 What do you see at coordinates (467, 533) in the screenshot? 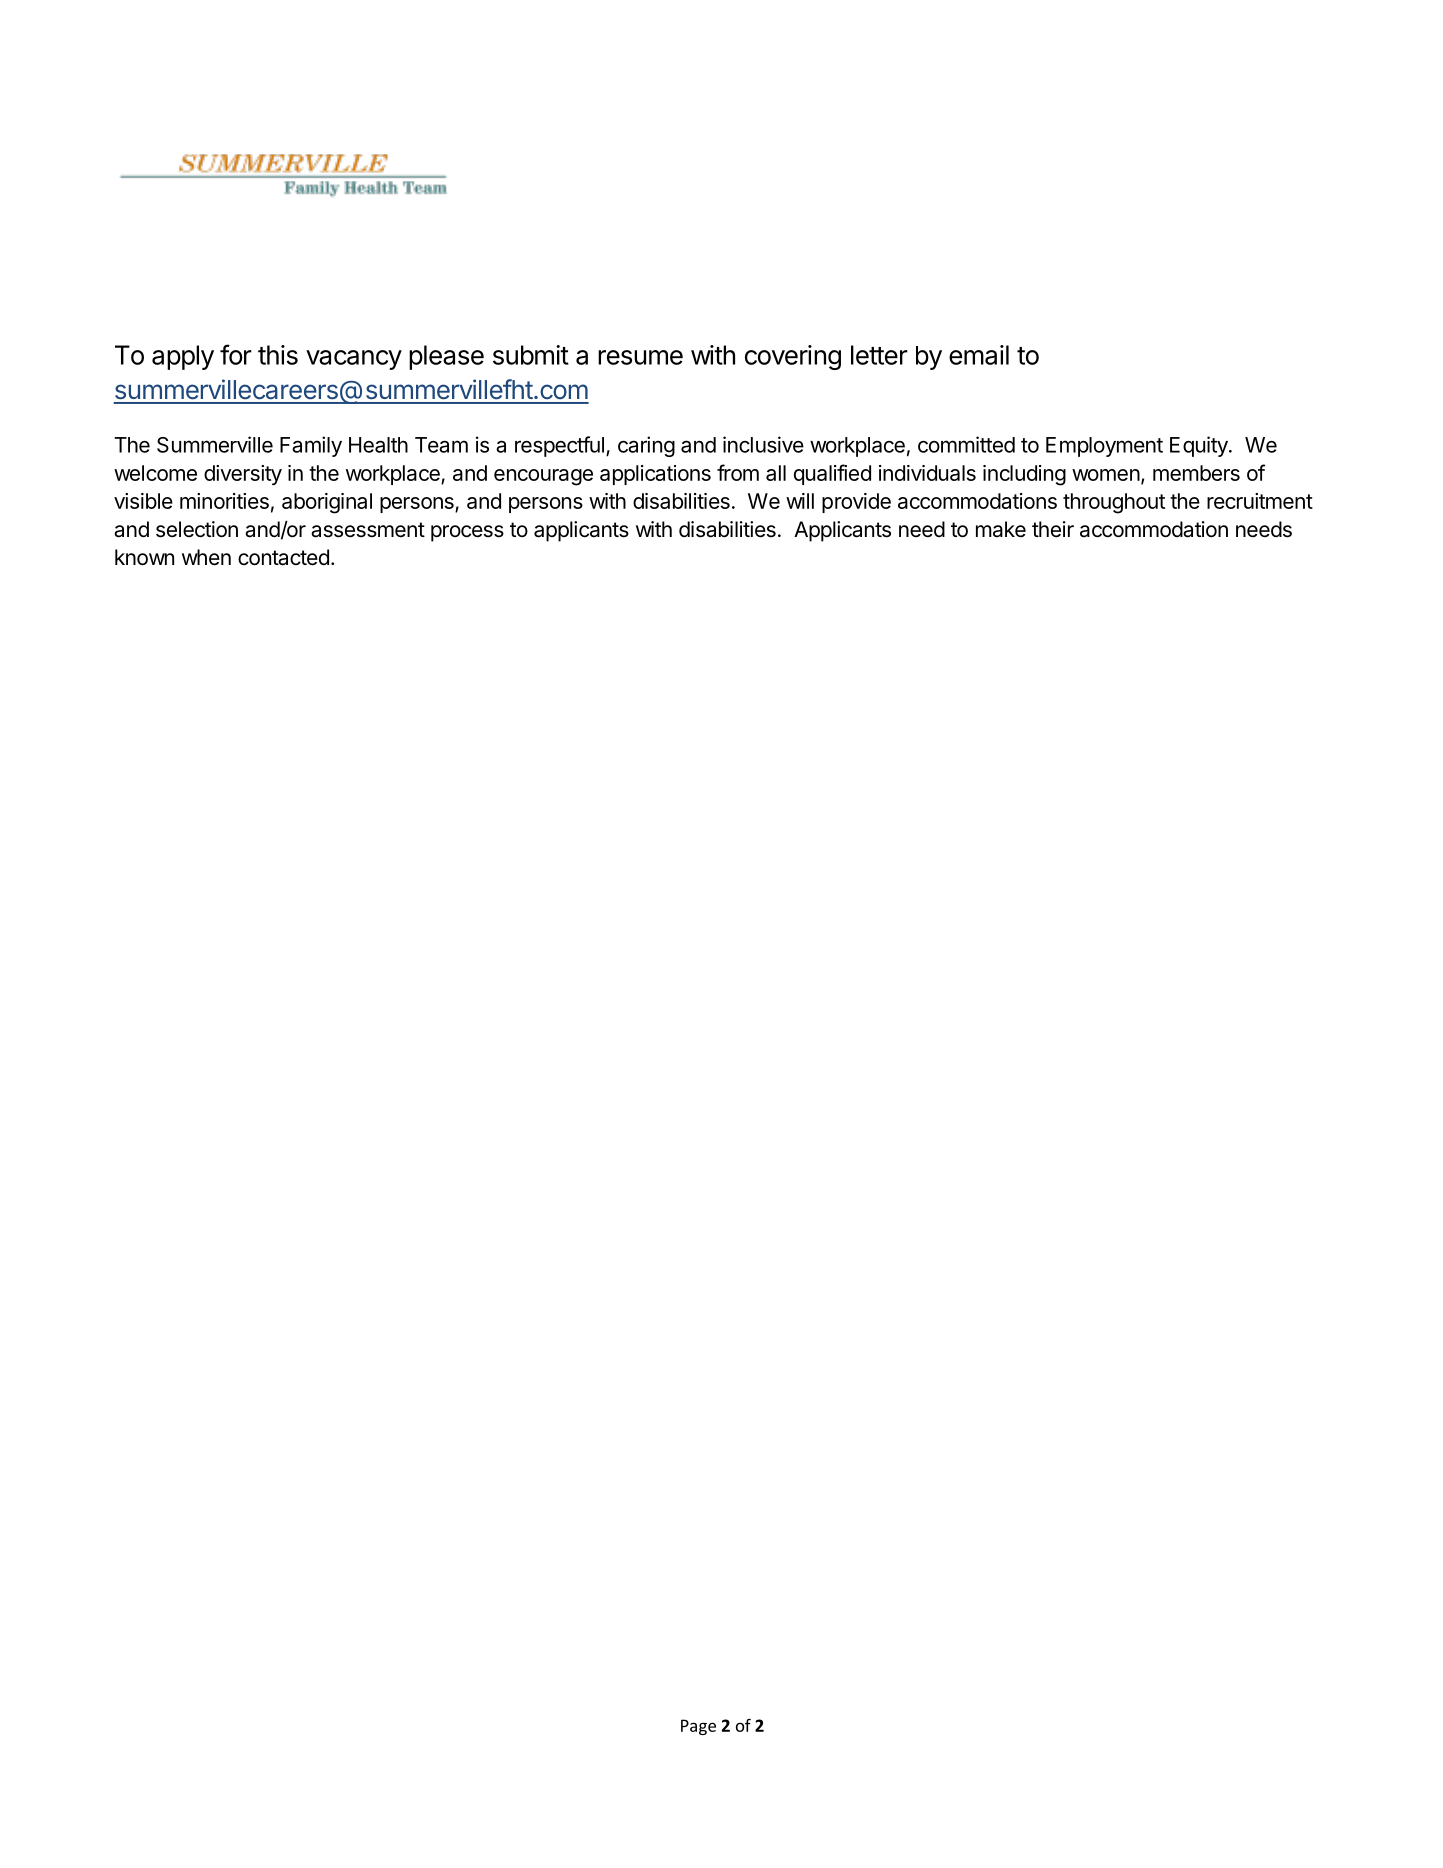
I see `process` at bounding box center [467, 533].
